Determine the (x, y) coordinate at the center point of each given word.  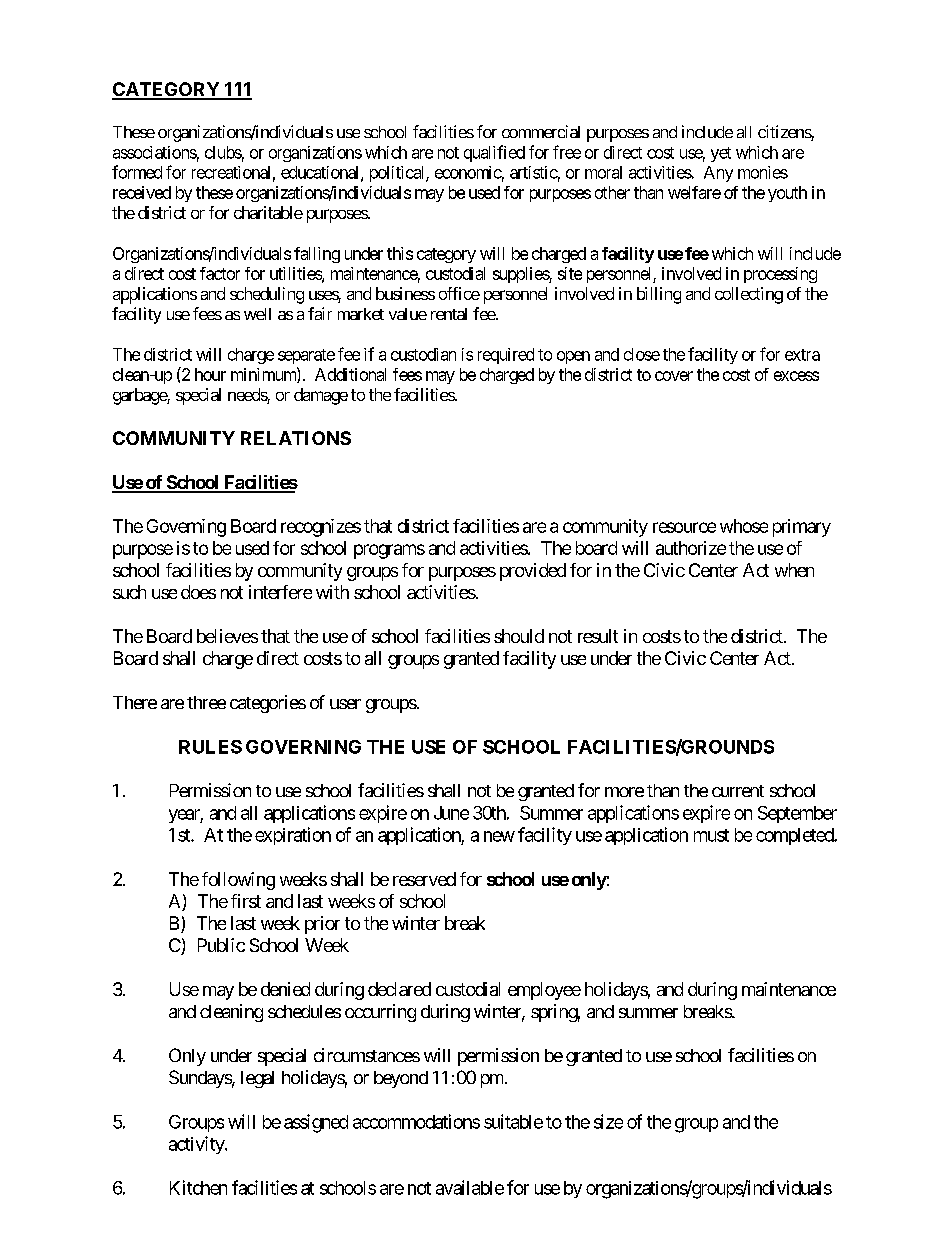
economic (468, 172)
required (506, 356)
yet (721, 154)
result (598, 636)
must (711, 835)
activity (197, 1145)
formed (137, 172)
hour (210, 374)
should (519, 636)
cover (674, 376)
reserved (424, 879)
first (246, 901)
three (206, 702)
